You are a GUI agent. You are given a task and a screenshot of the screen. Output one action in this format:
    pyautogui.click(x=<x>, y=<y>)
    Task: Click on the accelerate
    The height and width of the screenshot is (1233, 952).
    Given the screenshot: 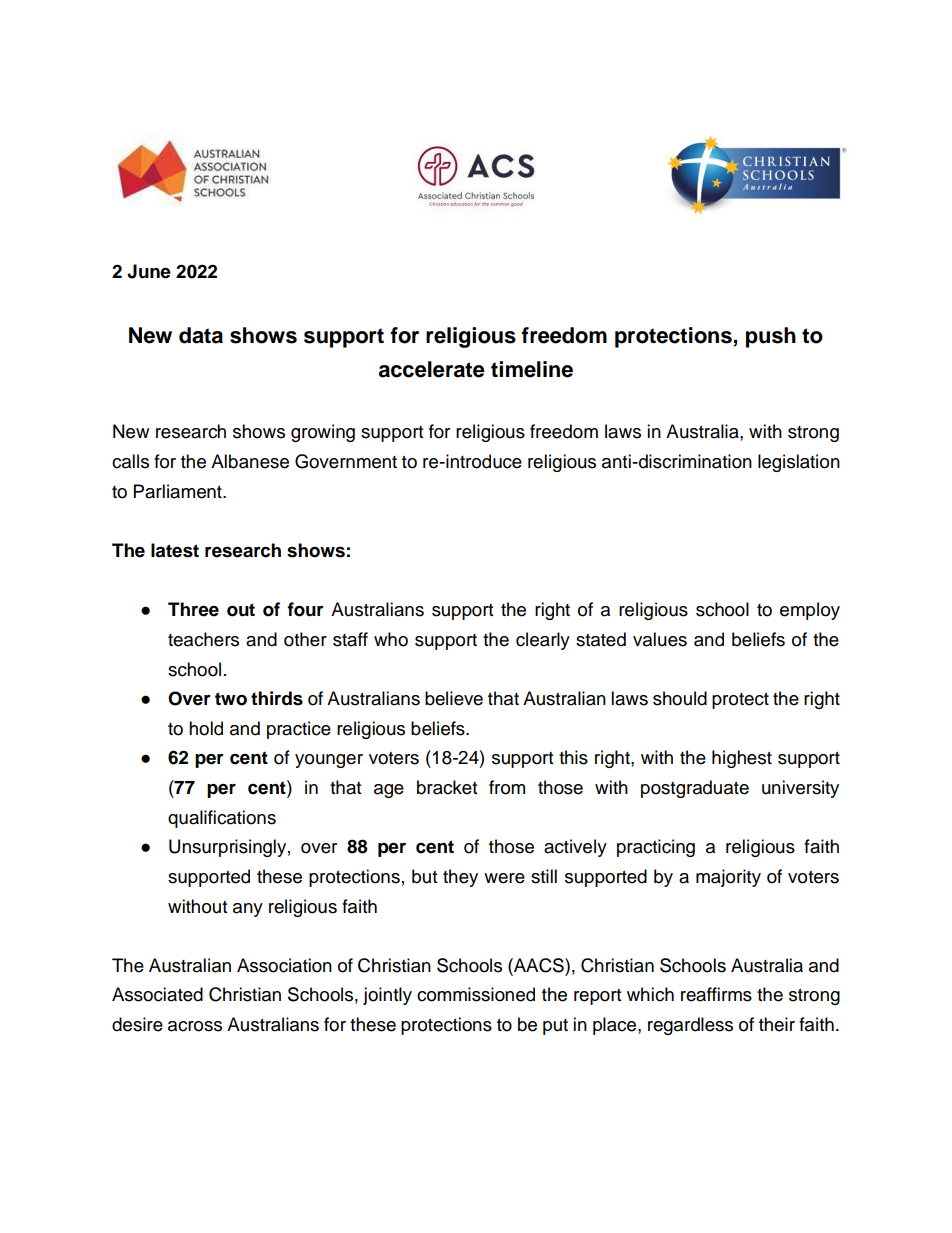 What is the action you would take?
    pyautogui.click(x=432, y=369)
